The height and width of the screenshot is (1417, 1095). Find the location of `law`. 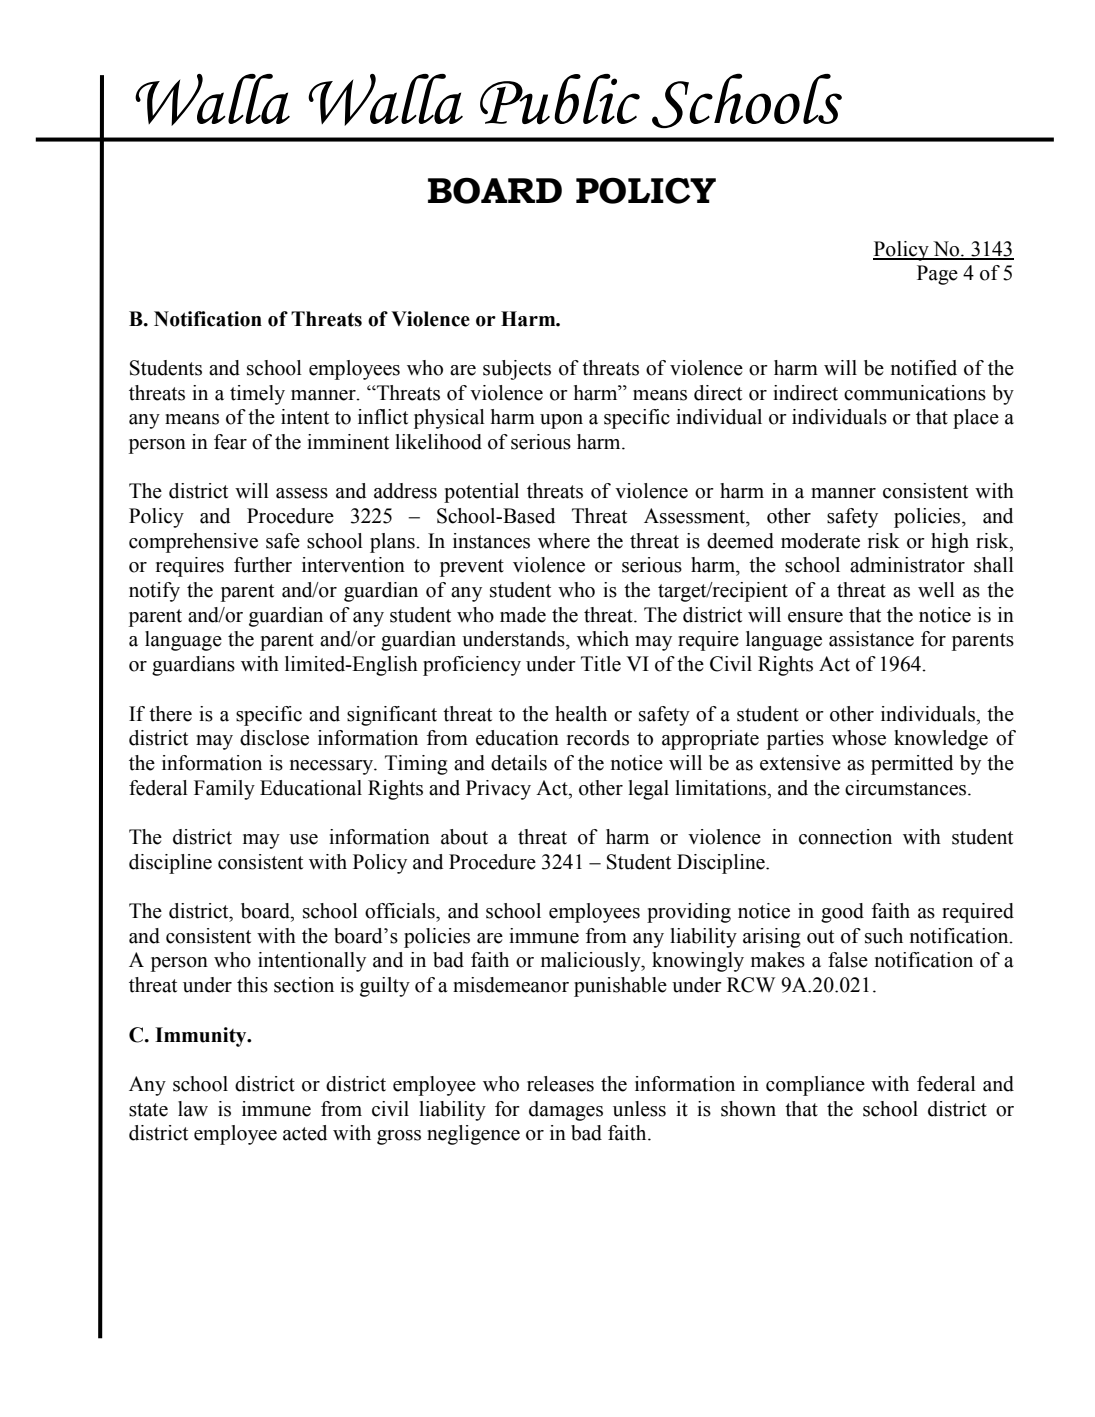

law is located at coordinates (193, 1109).
